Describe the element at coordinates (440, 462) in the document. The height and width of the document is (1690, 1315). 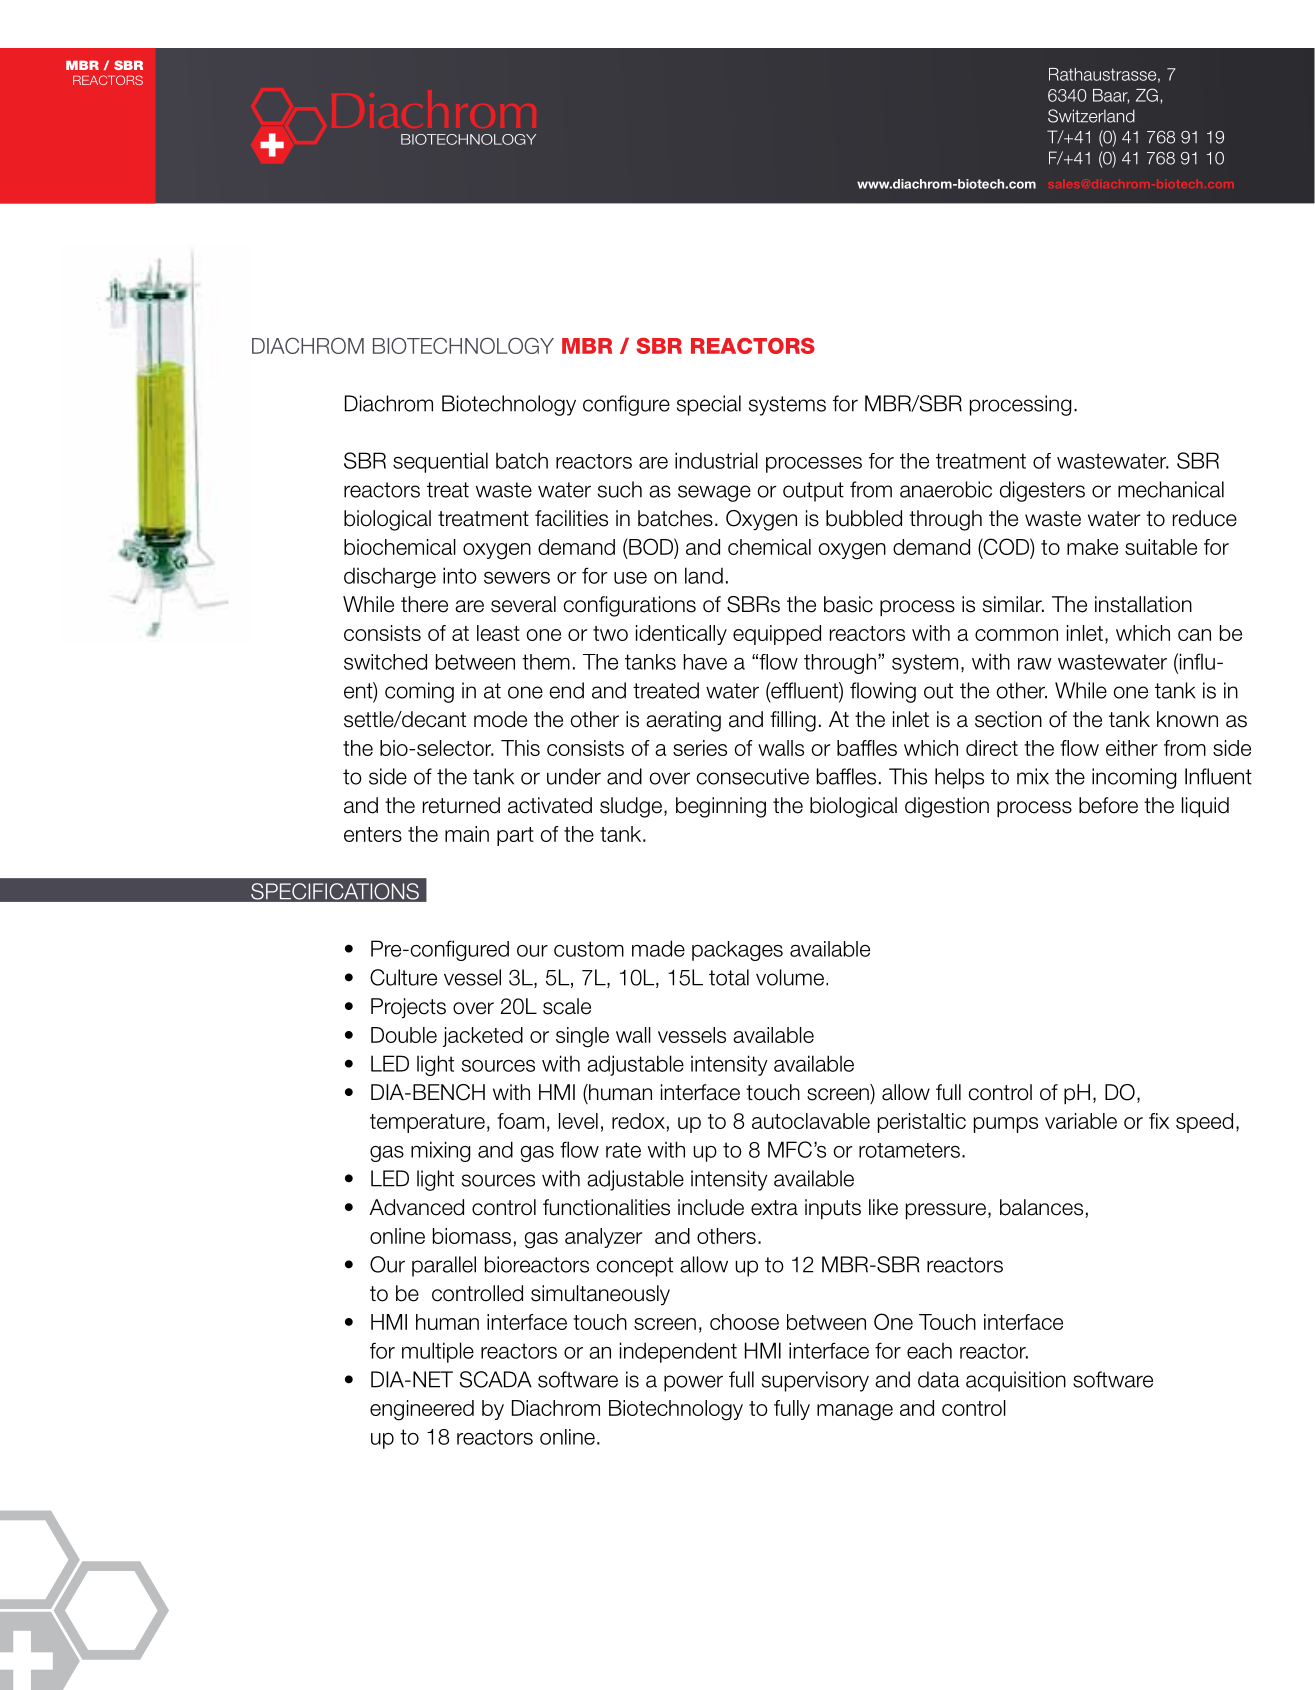
I see `sequential` at that location.
